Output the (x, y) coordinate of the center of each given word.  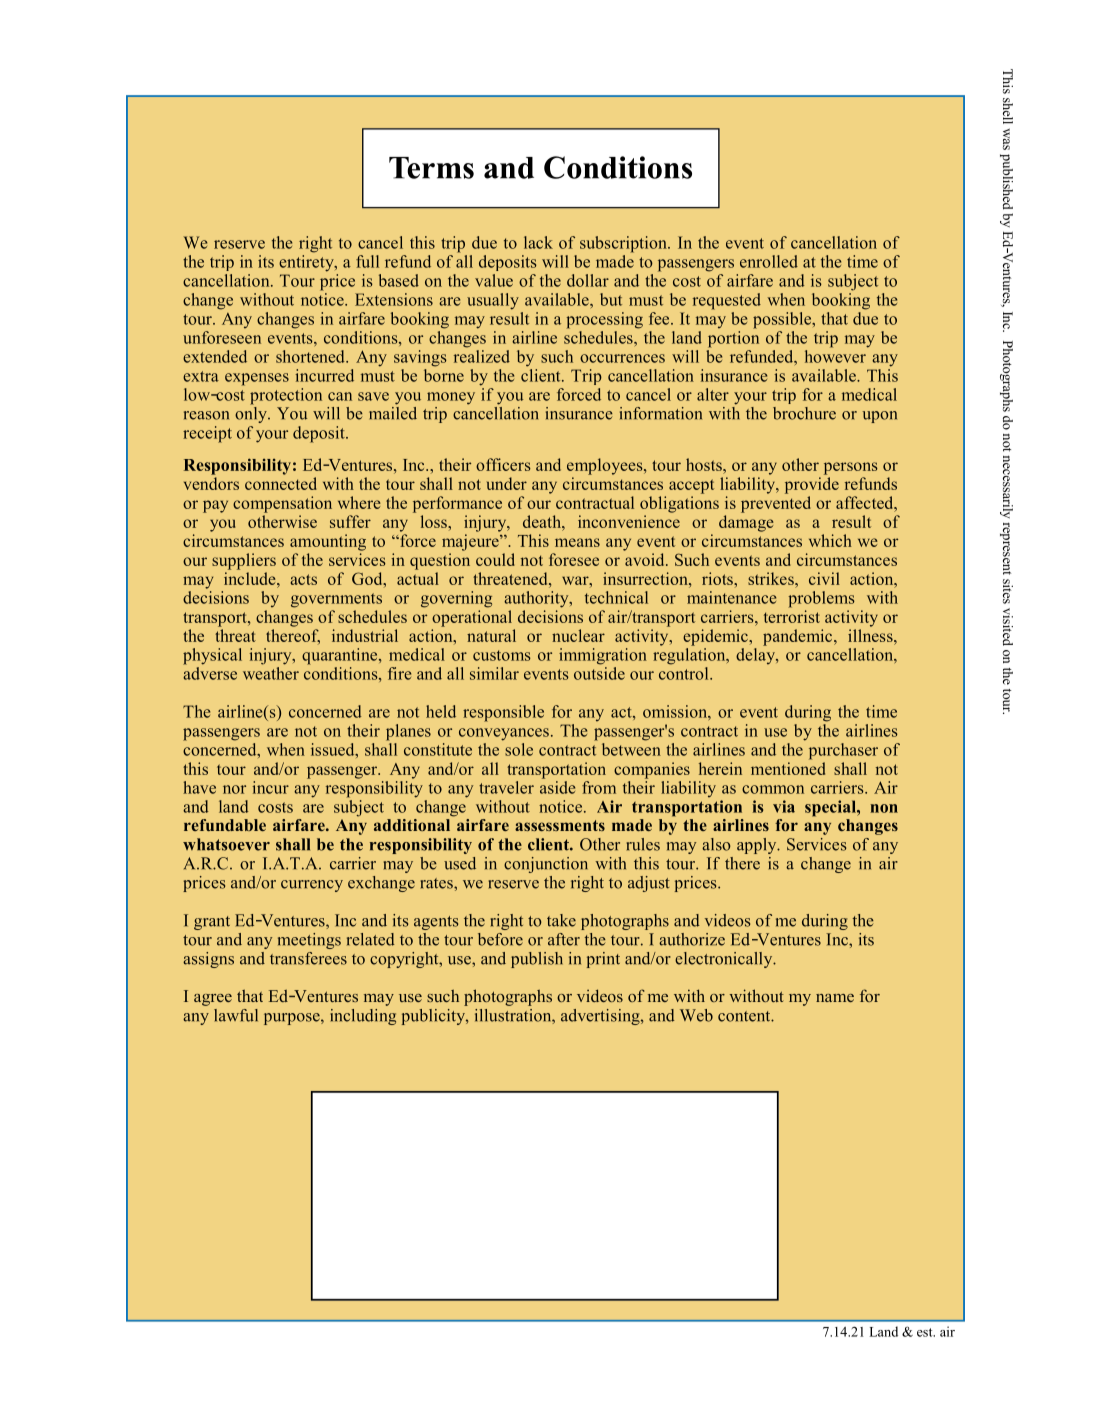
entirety (307, 262)
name (835, 998)
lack (538, 242)
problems (821, 599)
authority (537, 599)
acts (303, 579)
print (603, 960)
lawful (236, 1015)
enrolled (769, 261)
